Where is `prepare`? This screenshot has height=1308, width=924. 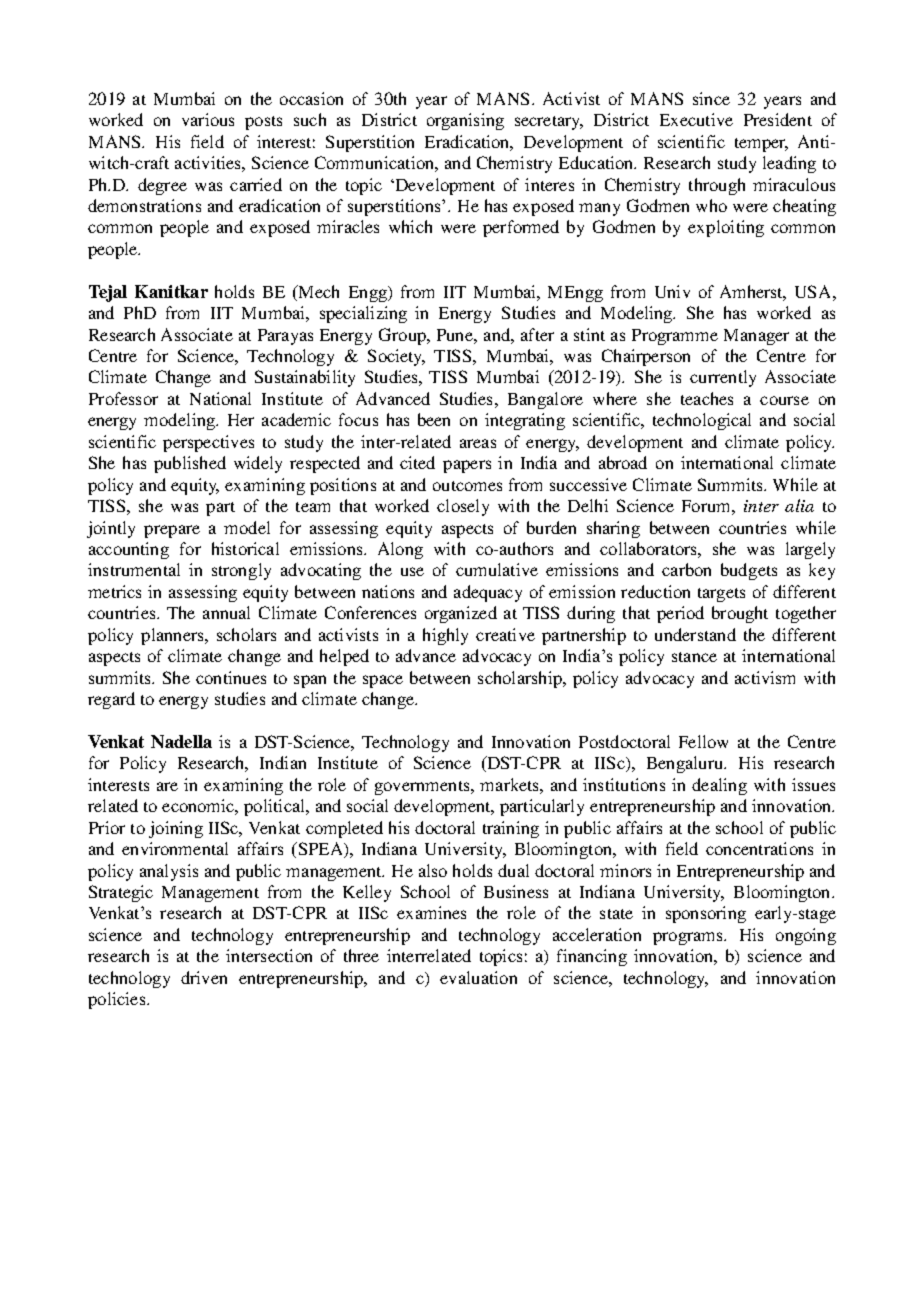
prepare is located at coordinates (172, 531).
